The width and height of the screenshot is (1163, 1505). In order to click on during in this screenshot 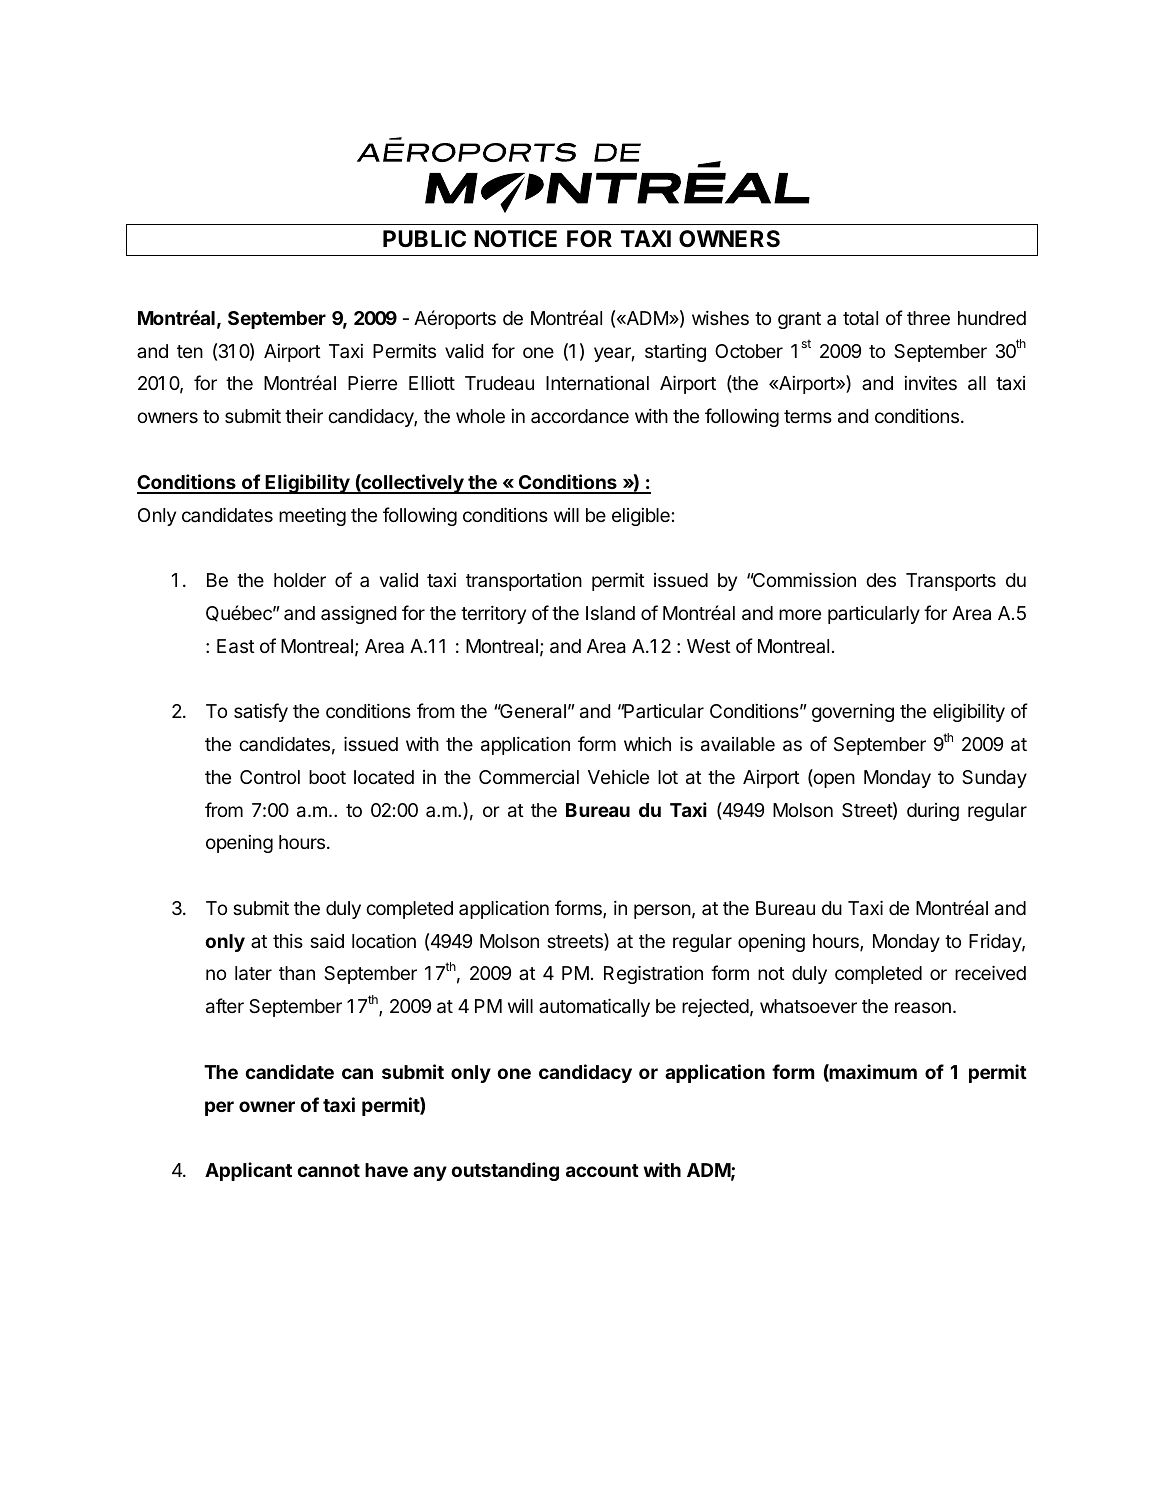, I will do `click(933, 812)`.
